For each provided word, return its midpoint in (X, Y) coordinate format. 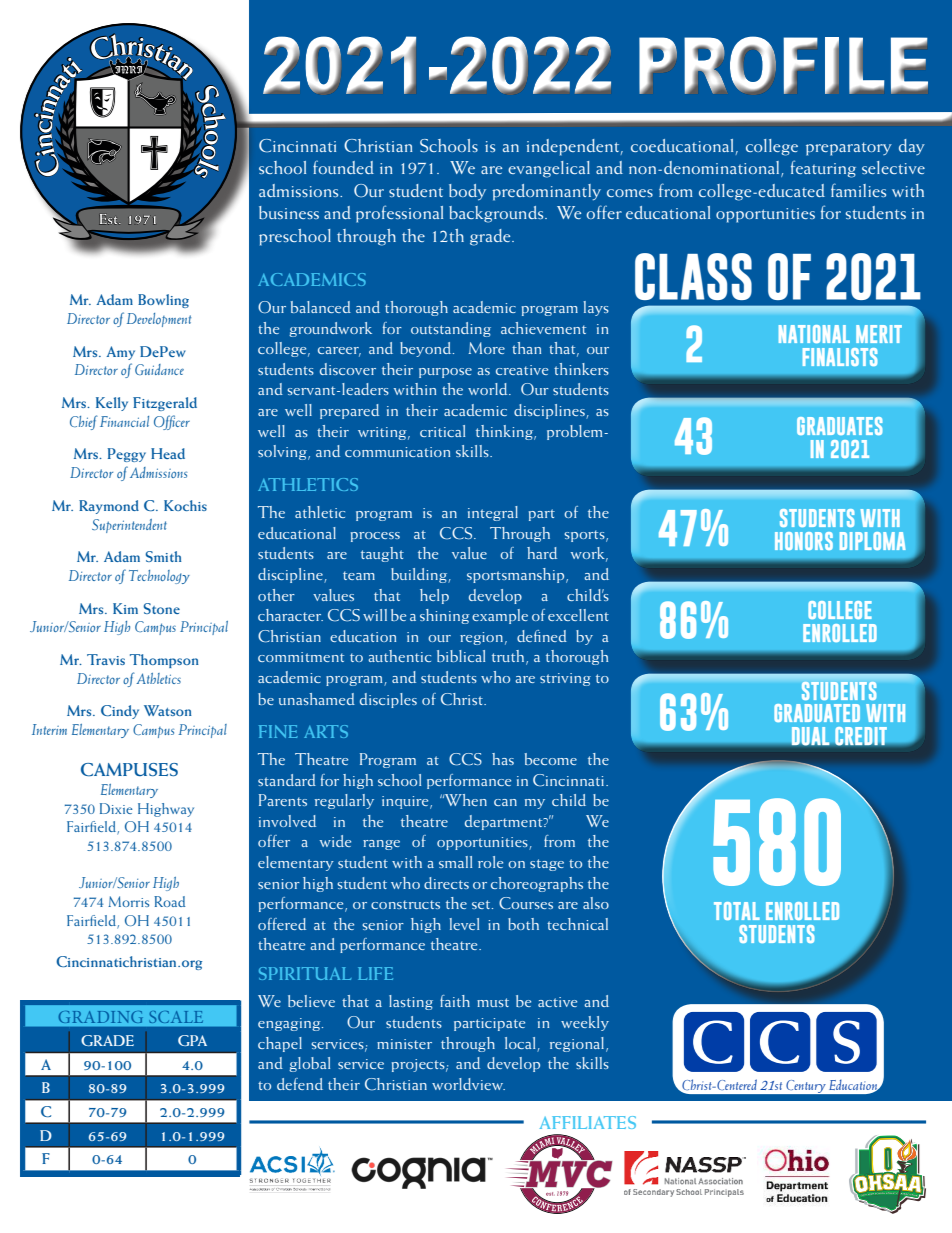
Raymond (109, 507)
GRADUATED (817, 713)
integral (493, 513)
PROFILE (783, 65)
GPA (192, 1040)
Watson (168, 710)
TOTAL (737, 911)
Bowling (163, 301)
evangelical (549, 169)
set (482, 904)
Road (169, 901)
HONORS (804, 541)
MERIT (879, 334)
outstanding (451, 329)
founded (343, 167)
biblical (461, 656)
